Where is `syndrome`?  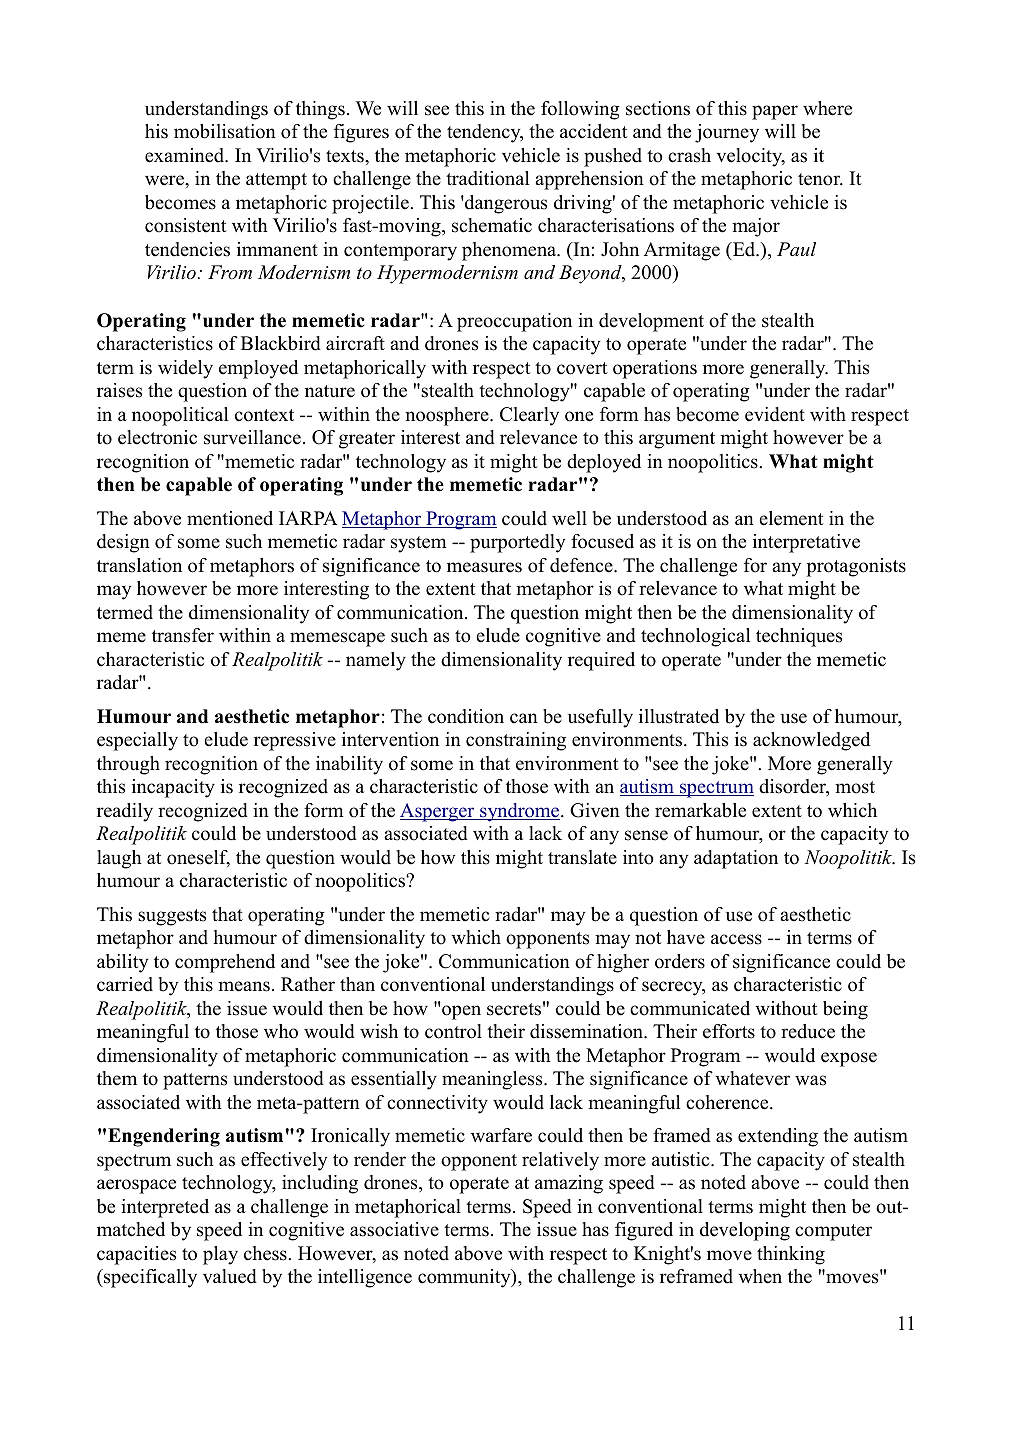
syndrome is located at coordinates (520, 812).
